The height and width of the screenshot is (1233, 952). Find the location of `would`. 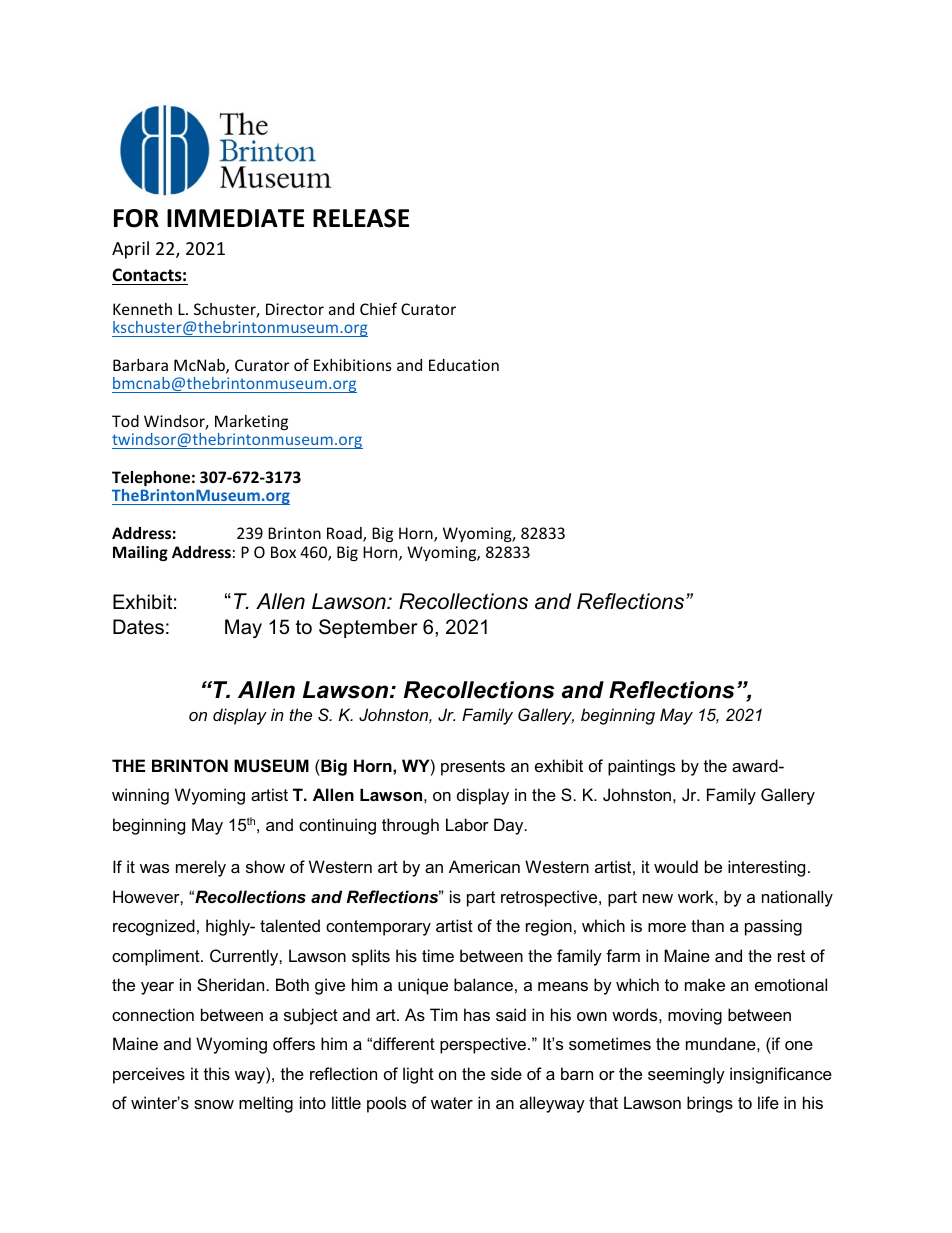

would is located at coordinates (676, 866).
